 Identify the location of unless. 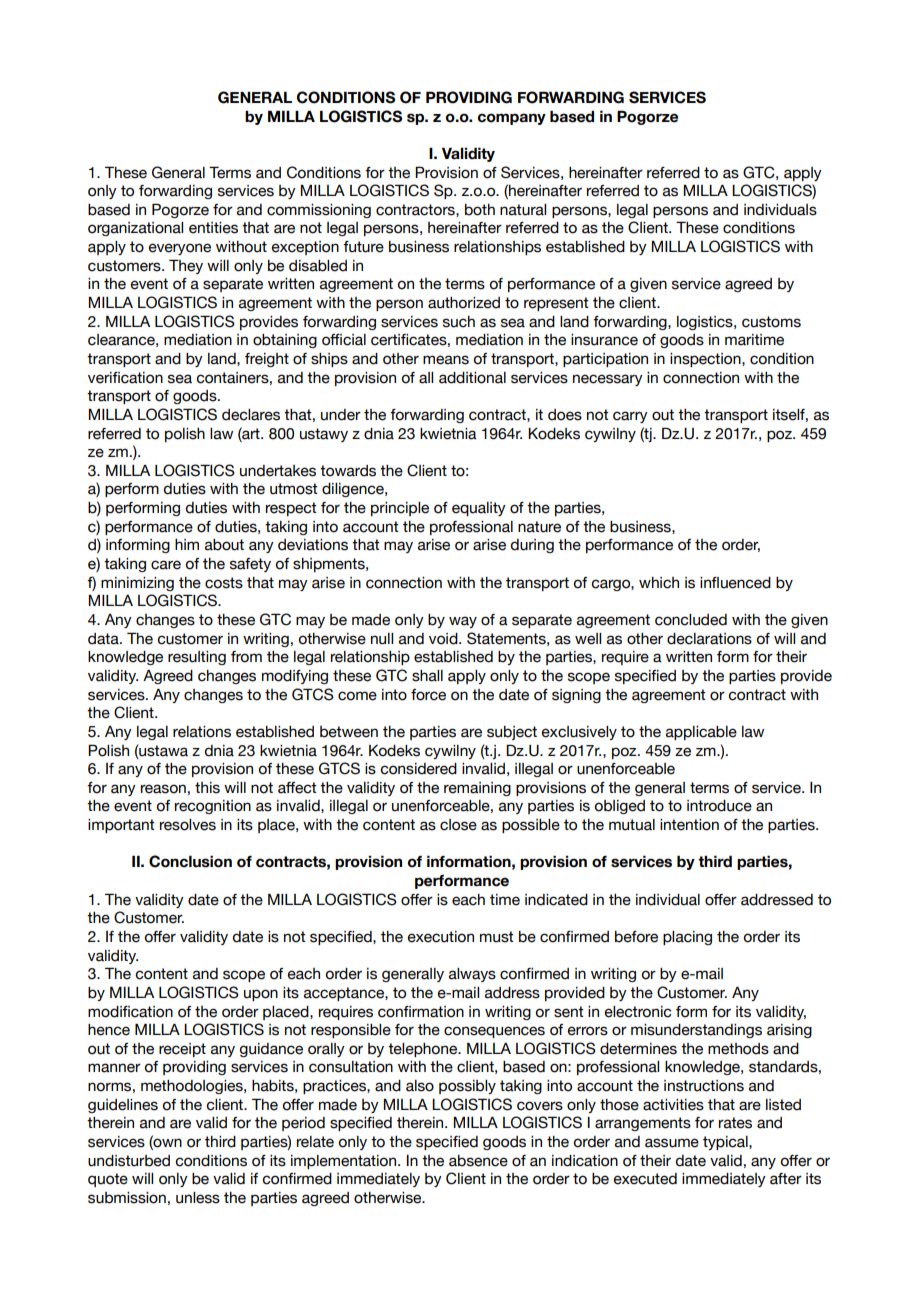
(198, 1198).
